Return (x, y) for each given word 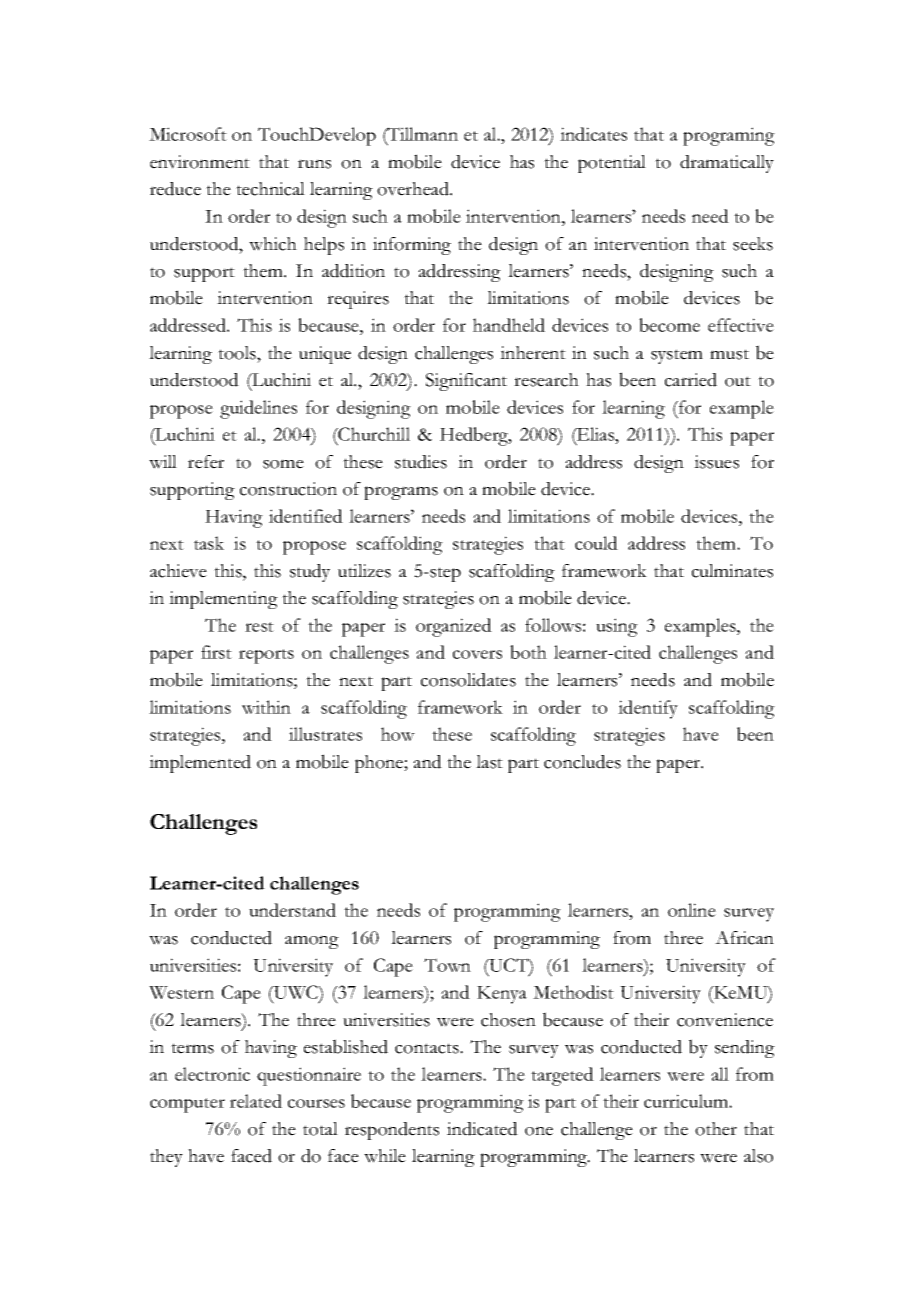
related (256, 1101)
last (489, 762)
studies (421, 462)
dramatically (727, 164)
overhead (414, 189)
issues (716, 462)
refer (206, 462)
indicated (482, 1129)
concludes (582, 762)
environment (200, 162)
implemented (200, 764)
